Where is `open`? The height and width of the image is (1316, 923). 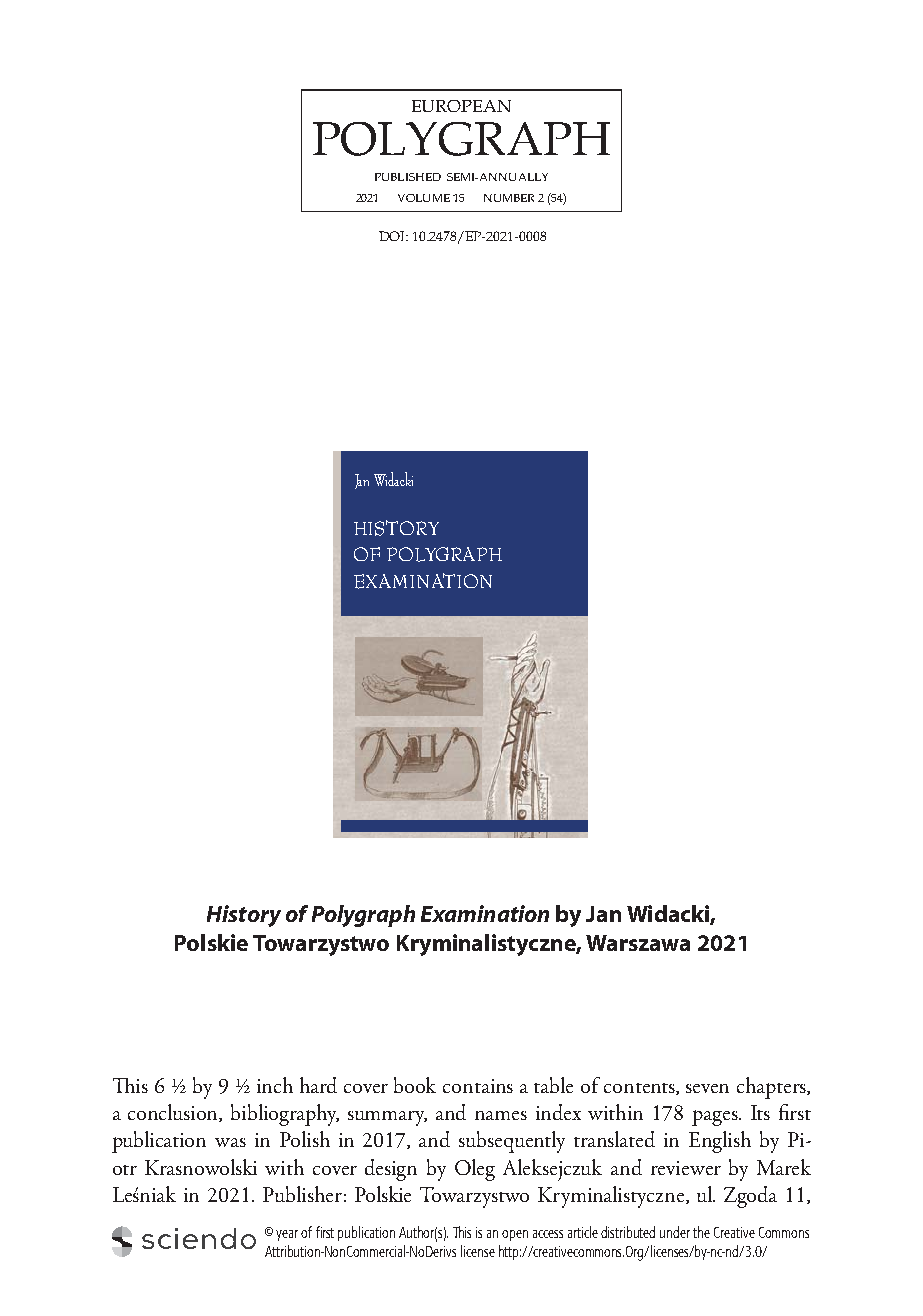
open is located at coordinates (515, 1235).
